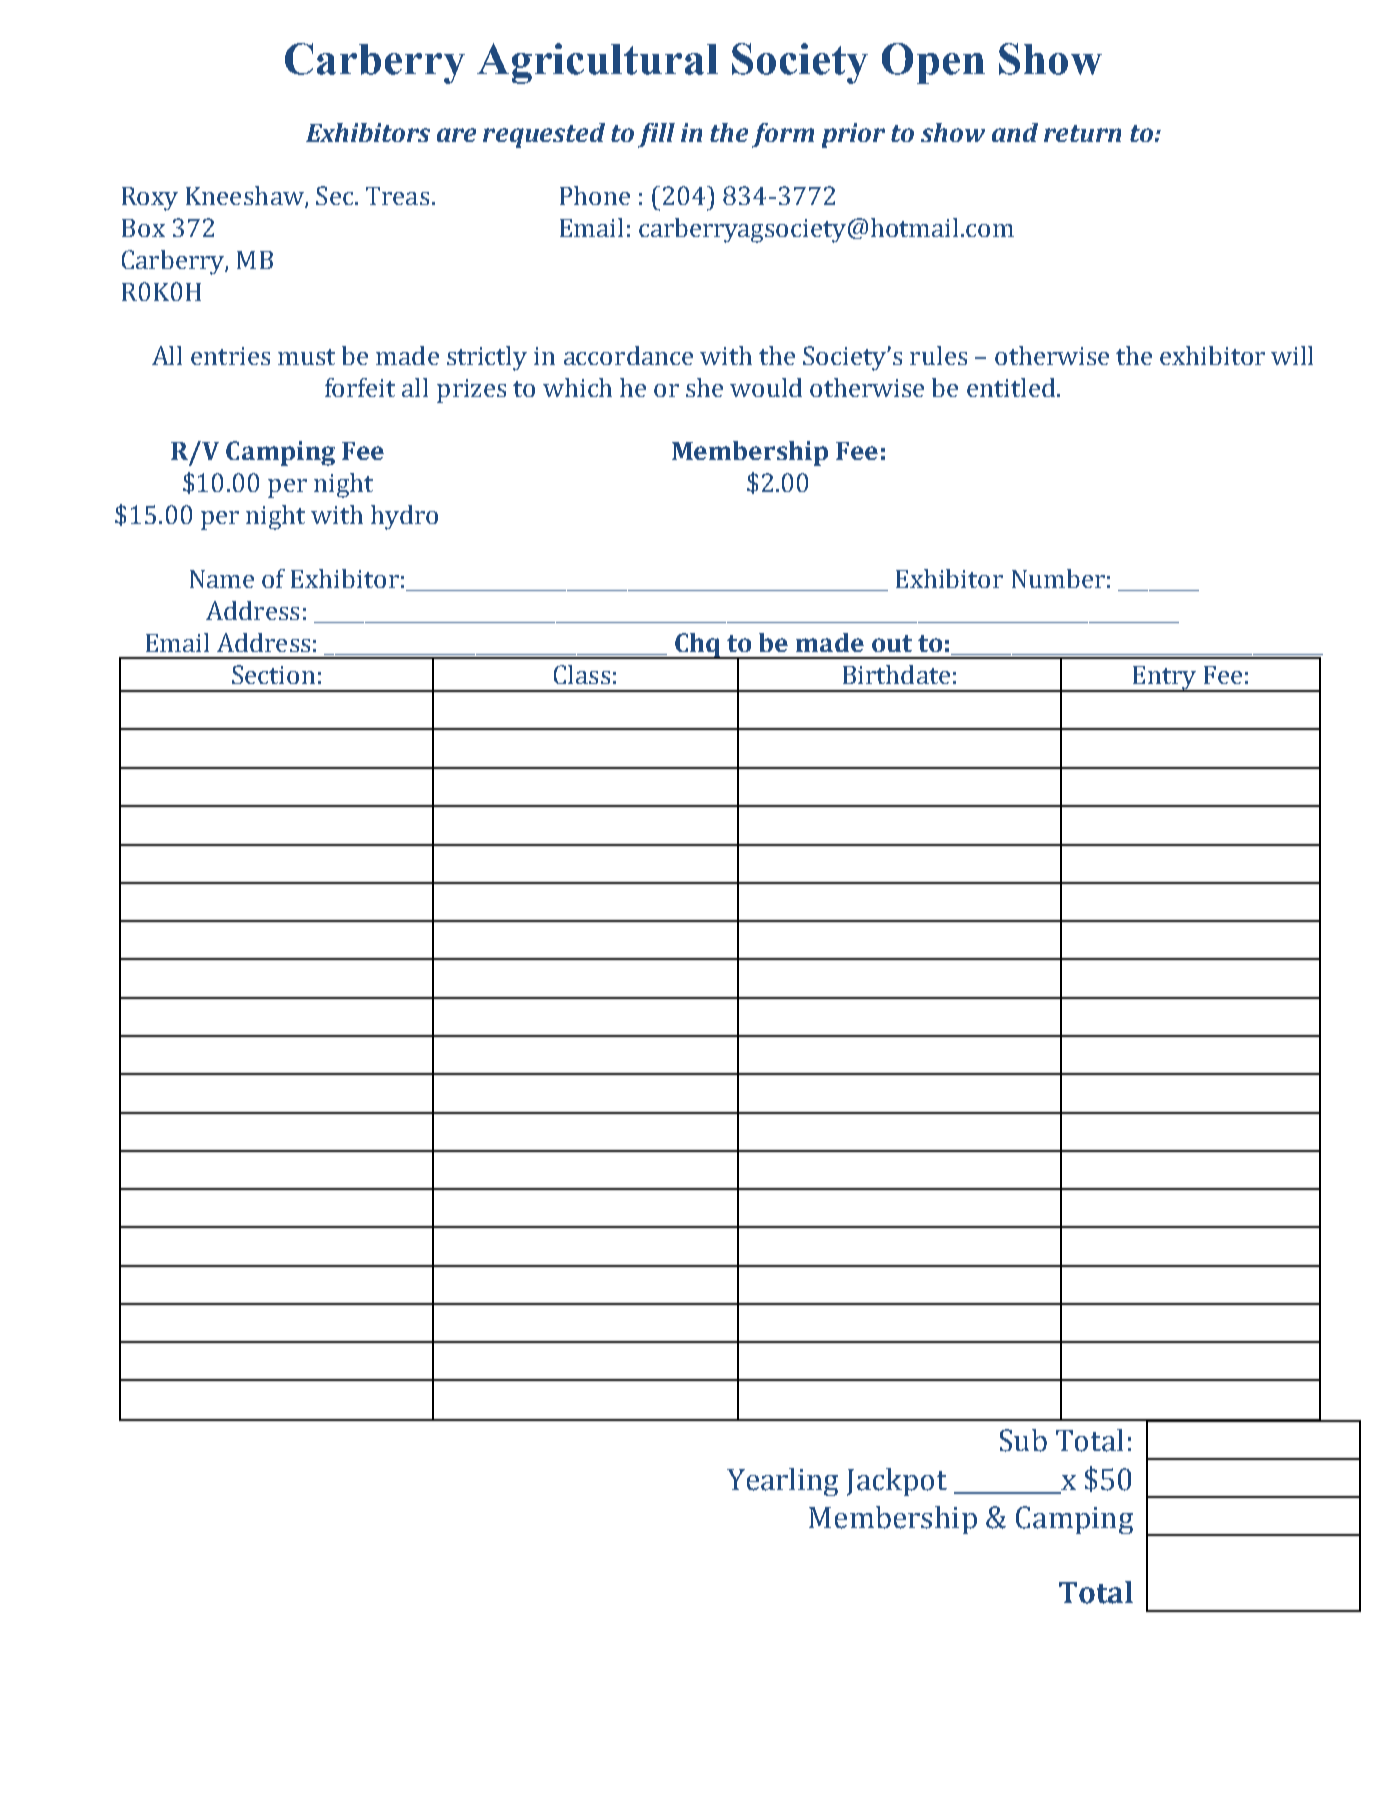  Describe the element at coordinates (273, 674) in the screenshot. I see `Section` at that location.
